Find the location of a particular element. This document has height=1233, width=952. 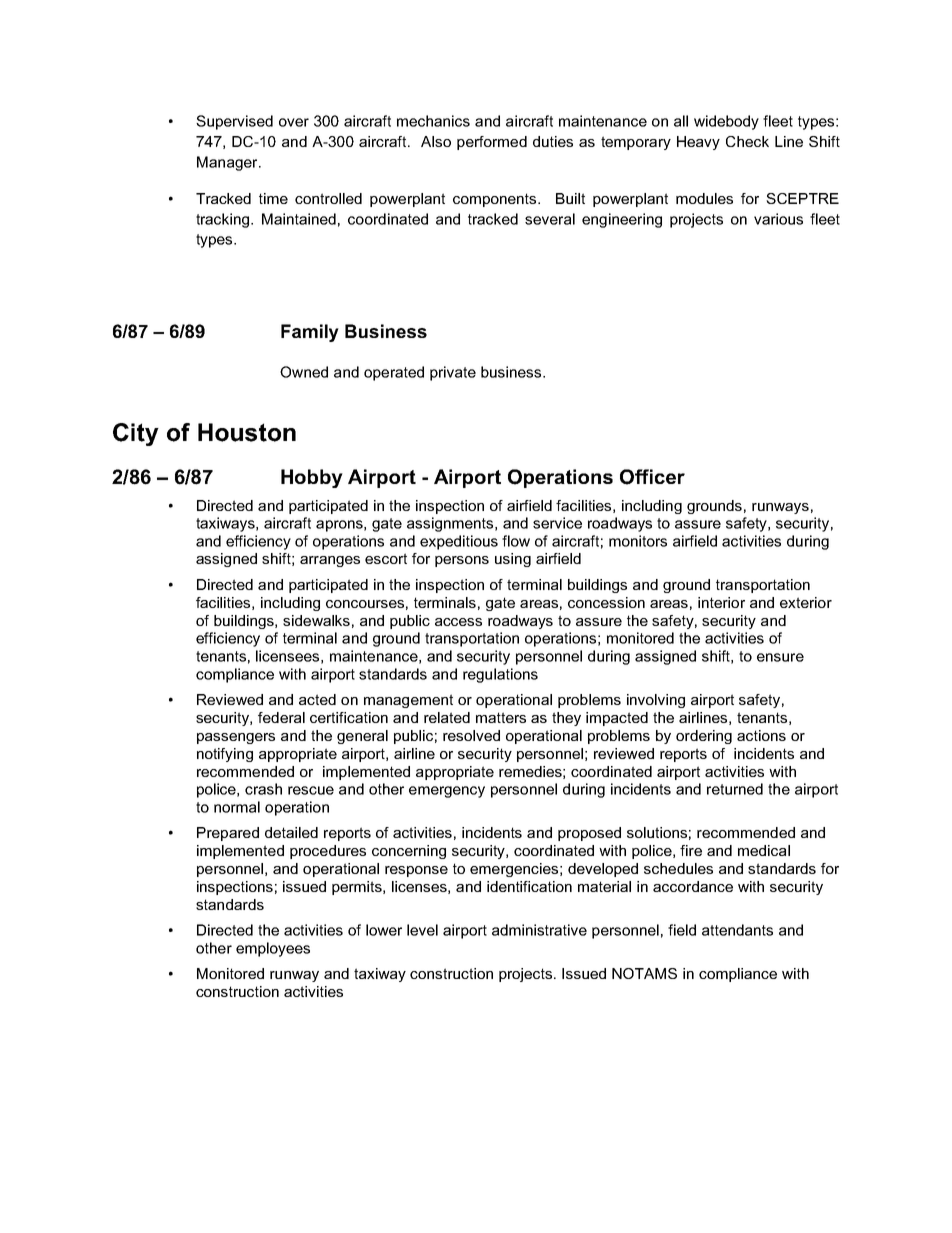

Check is located at coordinates (747, 141).
